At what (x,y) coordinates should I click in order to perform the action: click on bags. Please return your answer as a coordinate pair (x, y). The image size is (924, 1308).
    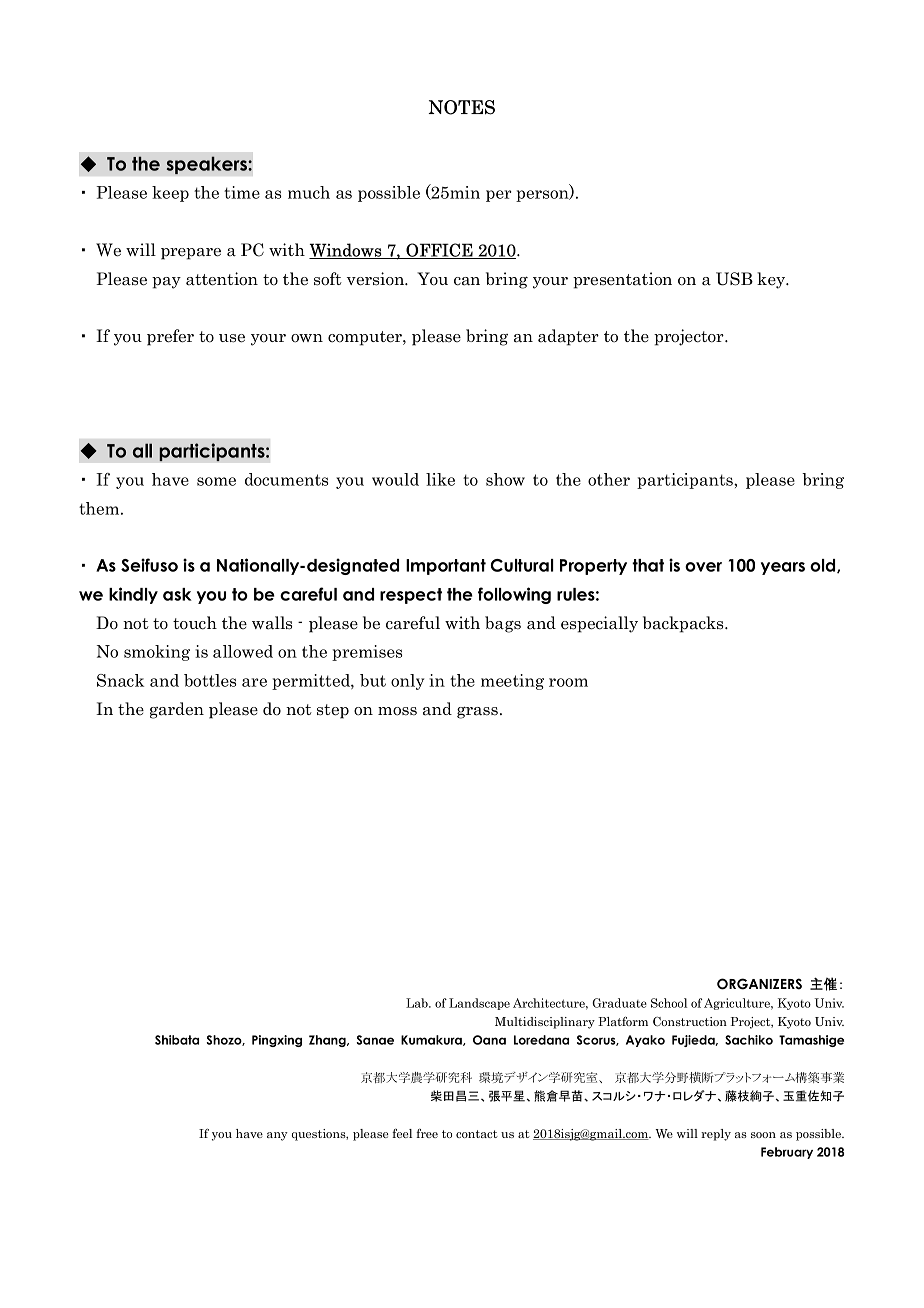
    Looking at the image, I should click on (503, 624).
